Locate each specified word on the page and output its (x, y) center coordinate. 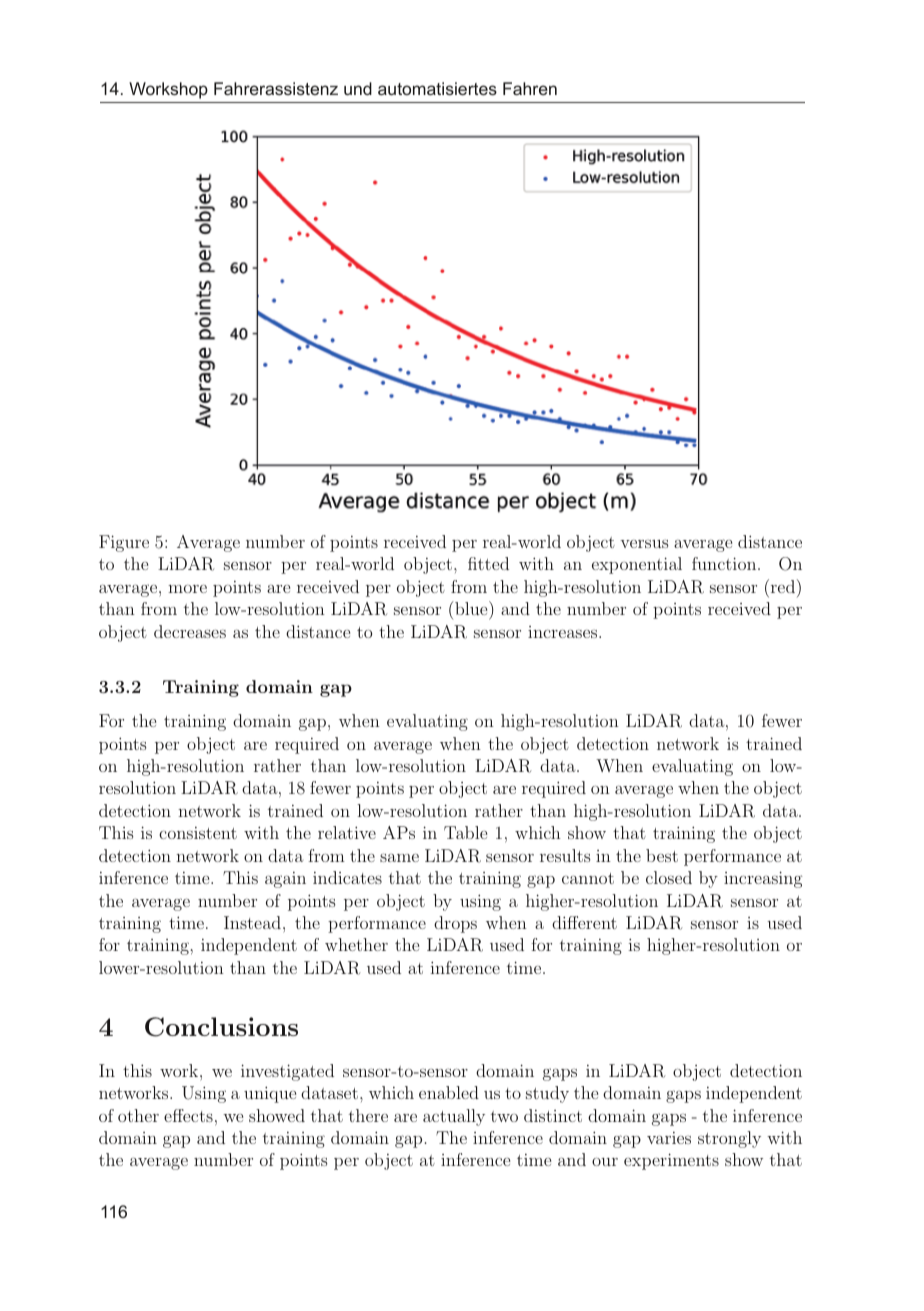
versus (644, 543)
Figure (124, 543)
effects (188, 1115)
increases (564, 632)
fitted (488, 563)
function (725, 563)
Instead (252, 922)
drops (455, 924)
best (662, 855)
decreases (190, 631)
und (358, 88)
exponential (637, 565)
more (187, 589)
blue (471, 608)
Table (465, 832)
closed (669, 877)
